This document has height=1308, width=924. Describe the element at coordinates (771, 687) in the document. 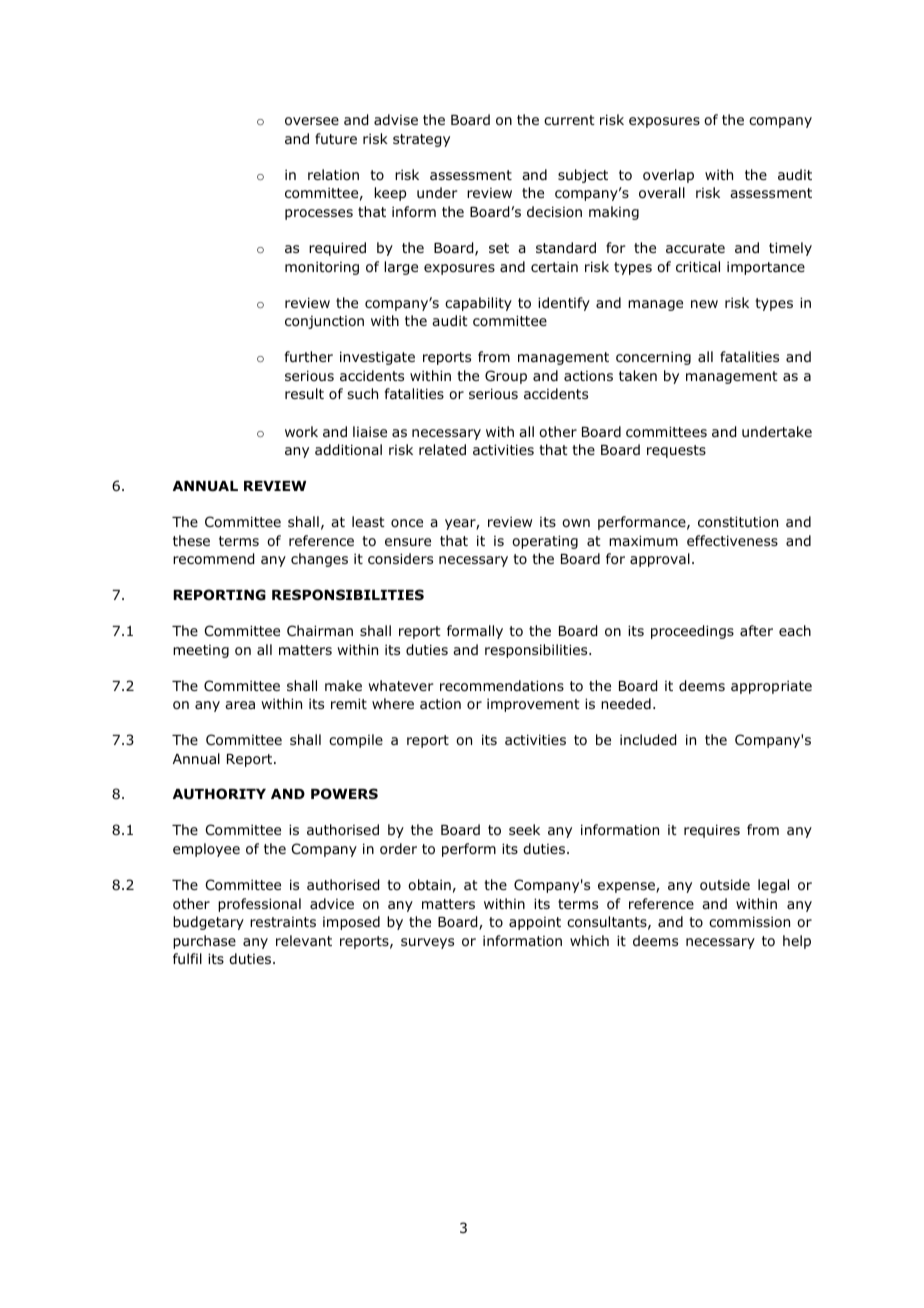

I see `appropriate` at that location.
